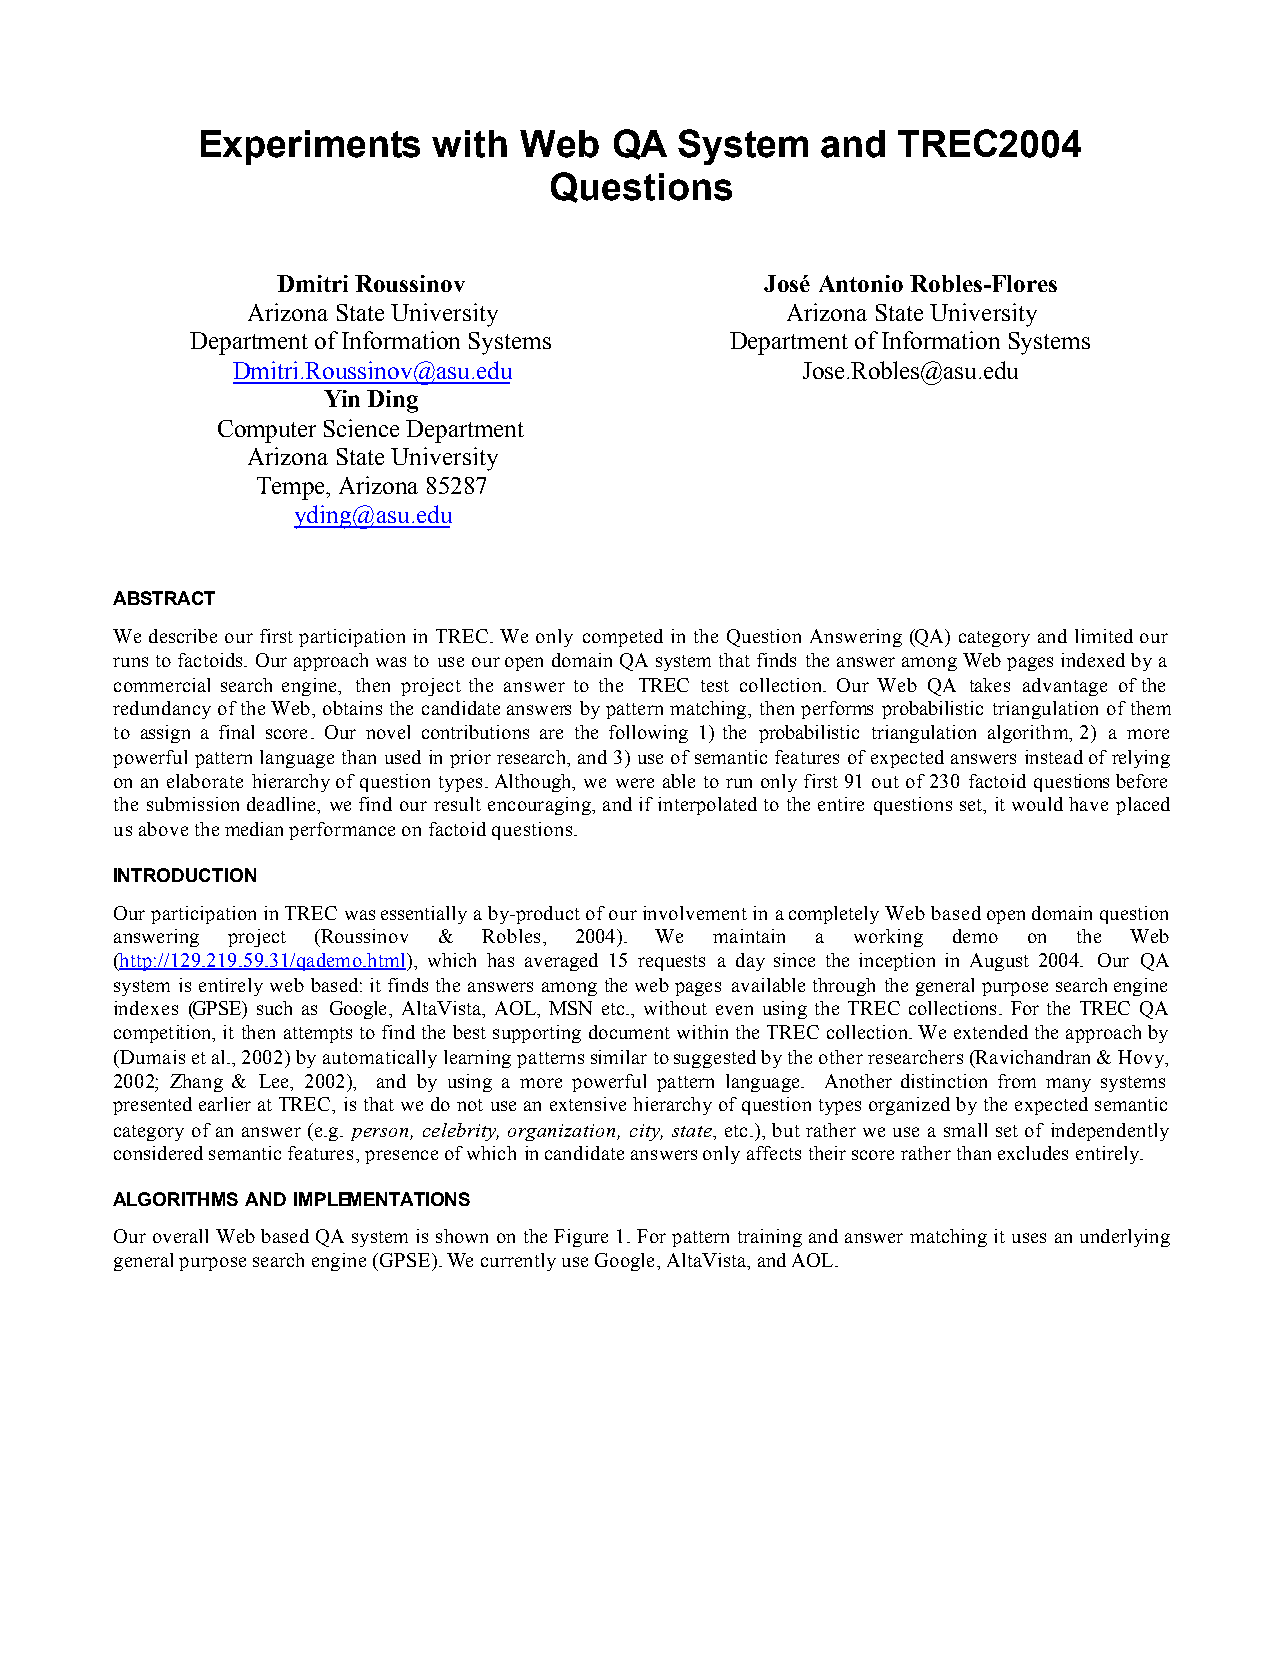 Image resolution: width=1283 pixels, height=1660 pixels. What do you see at coordinates (180, 1236) in the page?
I see `overall` at bounding box center [180, 1236].
